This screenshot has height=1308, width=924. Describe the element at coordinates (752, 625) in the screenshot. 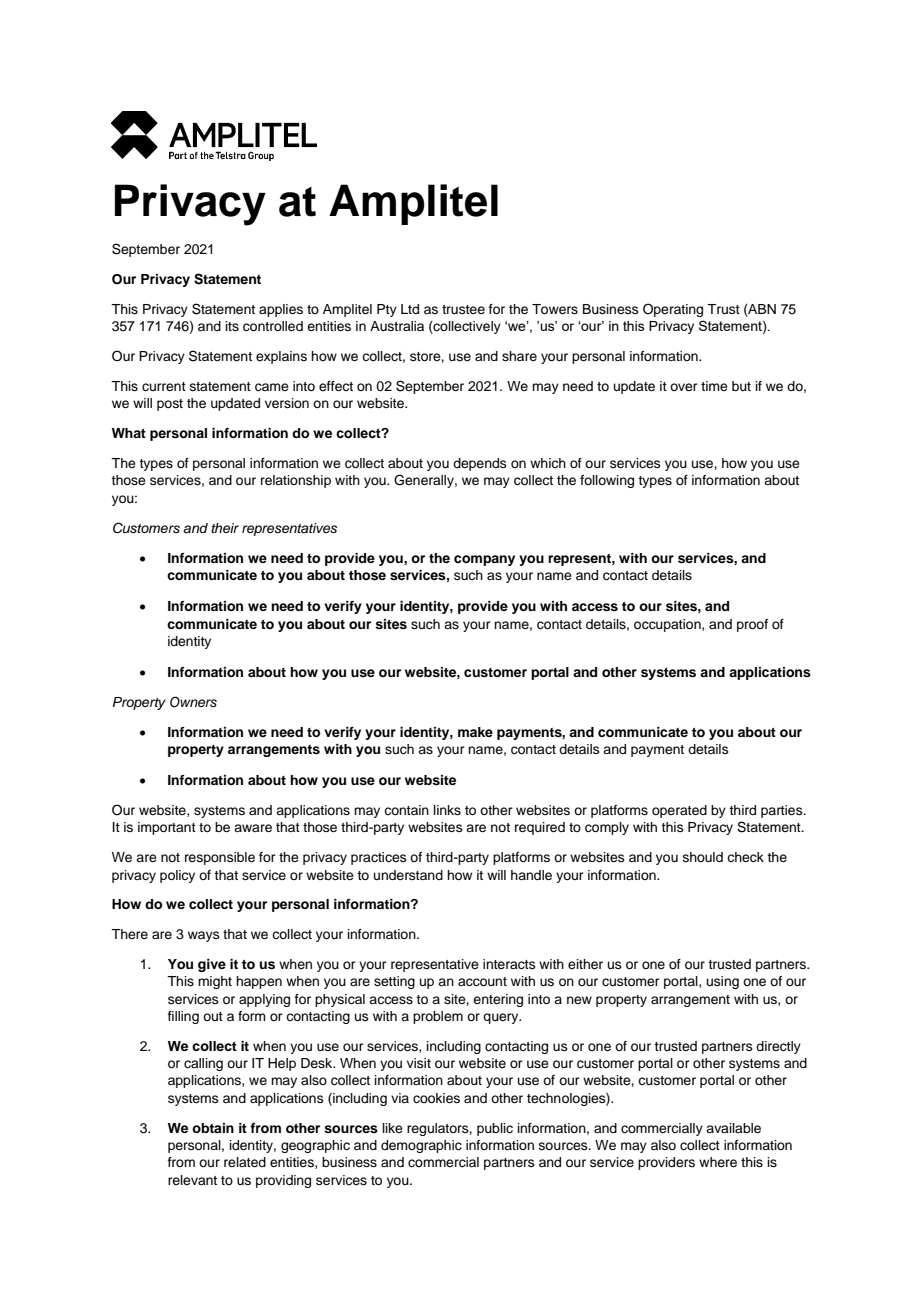

I see `proof` at that location.
